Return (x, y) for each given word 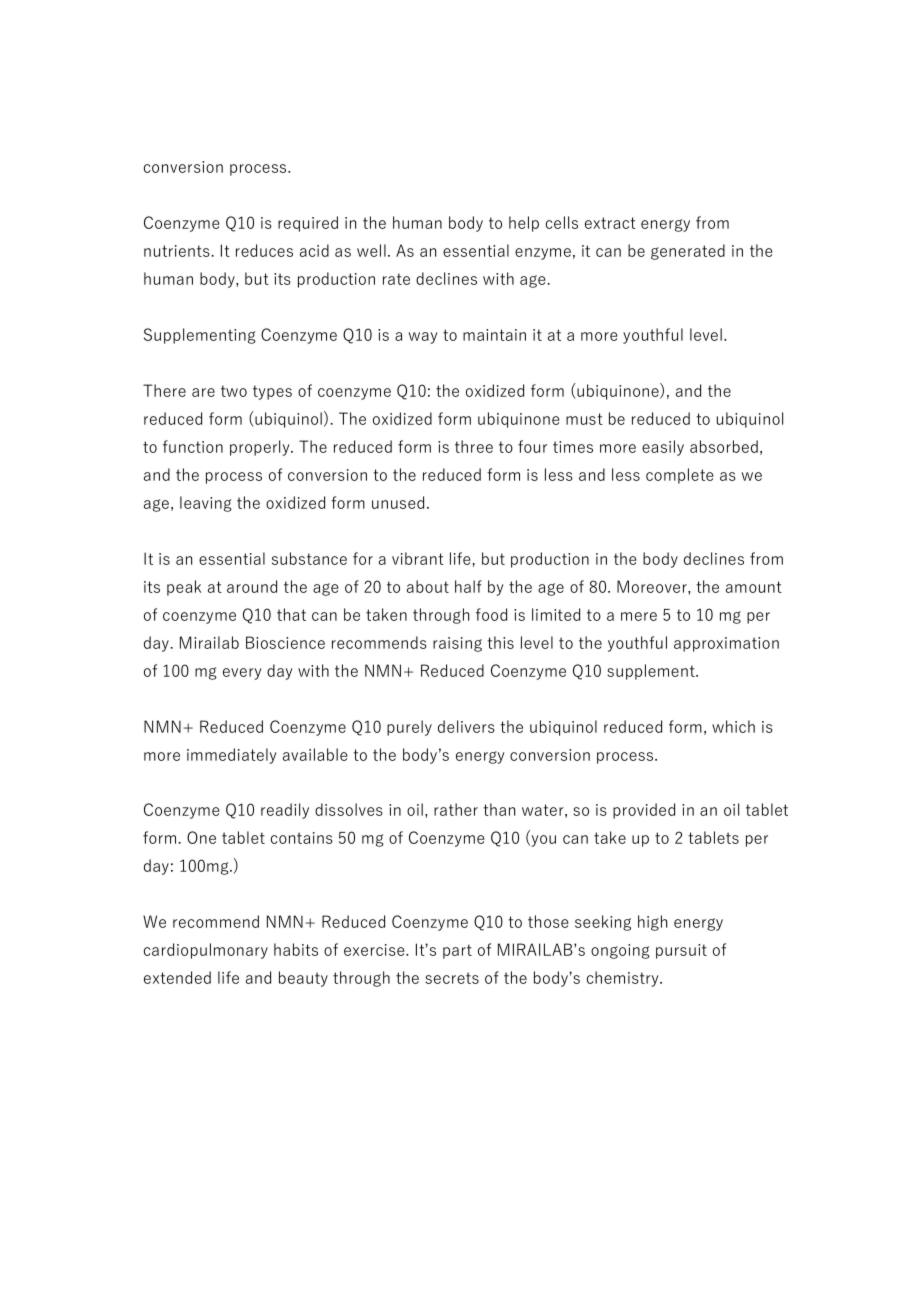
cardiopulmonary (206, 951)
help (524, 224)
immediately (231, 756)
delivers (466, 726)
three (474, 446)
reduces (264, 250)
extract (610, 223)
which (733, 726)
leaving (206, 504)
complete (680, 476)
